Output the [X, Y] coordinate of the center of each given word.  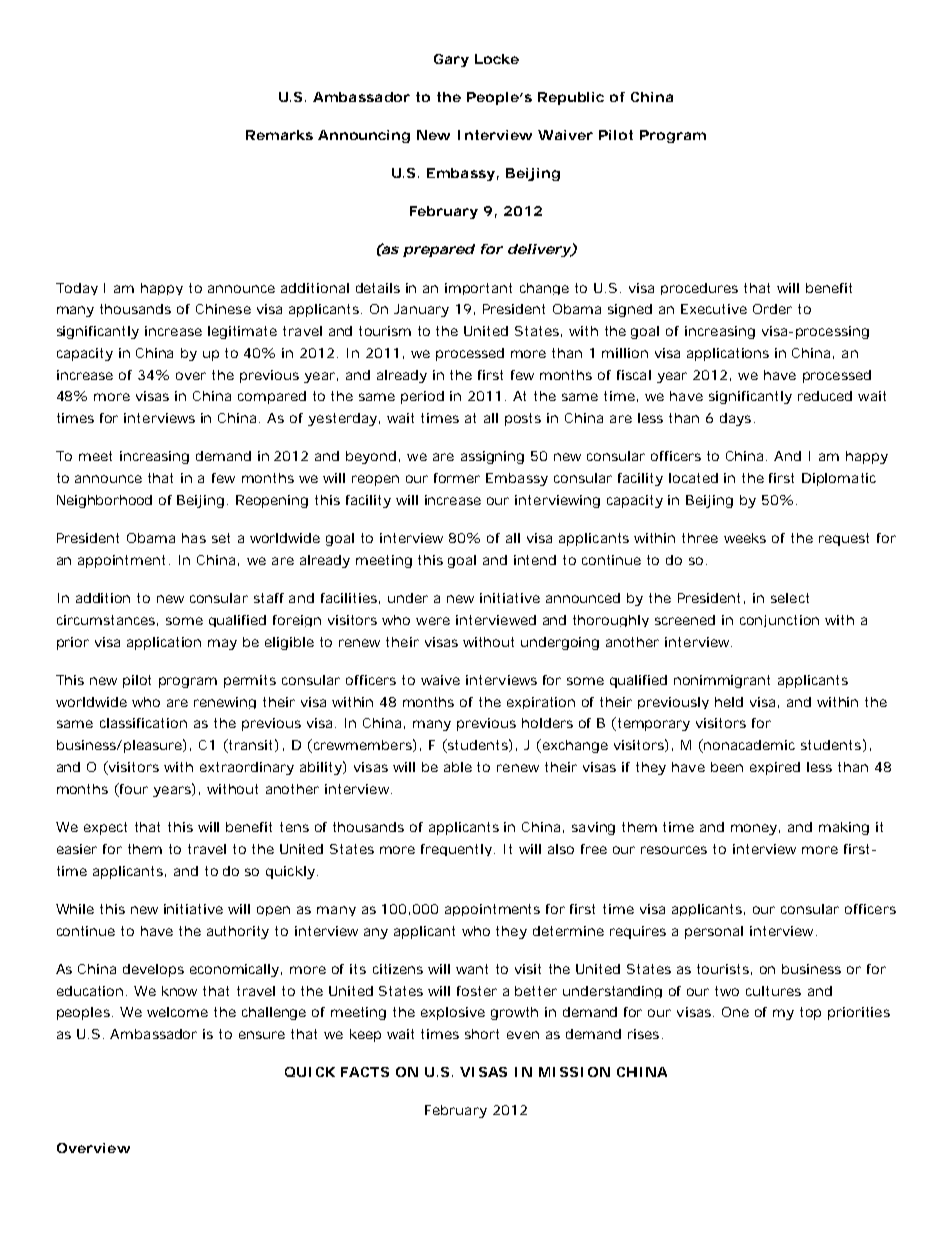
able [458, 767]
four [133, 788]
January [421, 310]
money [754, 829]
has [194, 538]
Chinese [223, 309]
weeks [745, 538]
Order [772, 309]
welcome [177, 1012]
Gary [451, 60]
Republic [571, 98]
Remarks [279, 135]
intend [535, 560]
